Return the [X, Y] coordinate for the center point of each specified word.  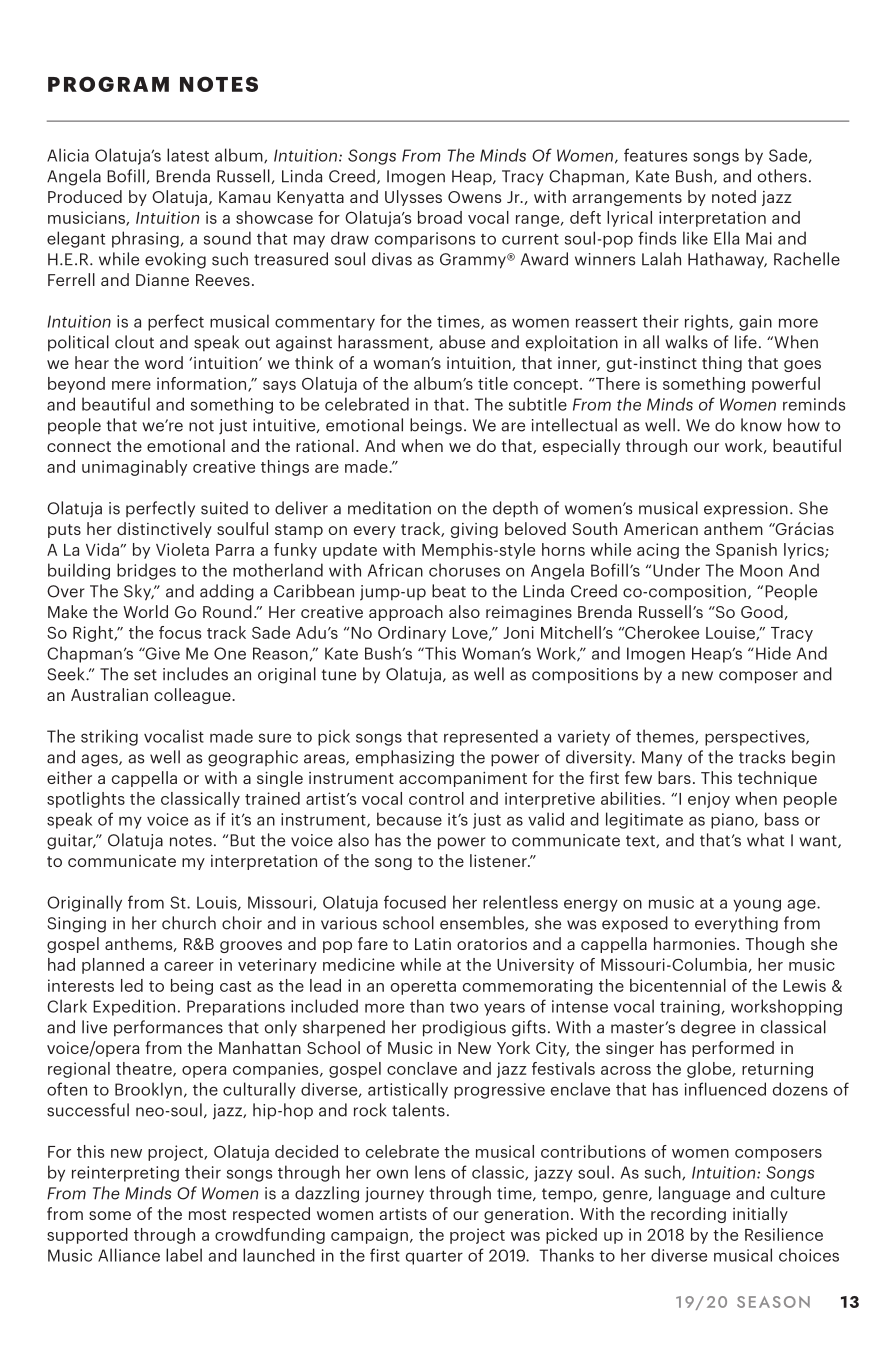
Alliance [129, 1255]
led [132, 985]
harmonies [694, 943]
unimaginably [134, 468]
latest [188, 155]
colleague [193, 696]
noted [734, 196]
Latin [433, 944]
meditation [389, 508]
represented [491, 737]
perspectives [756, 738]
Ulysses [413, 198]
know [761, 425]
